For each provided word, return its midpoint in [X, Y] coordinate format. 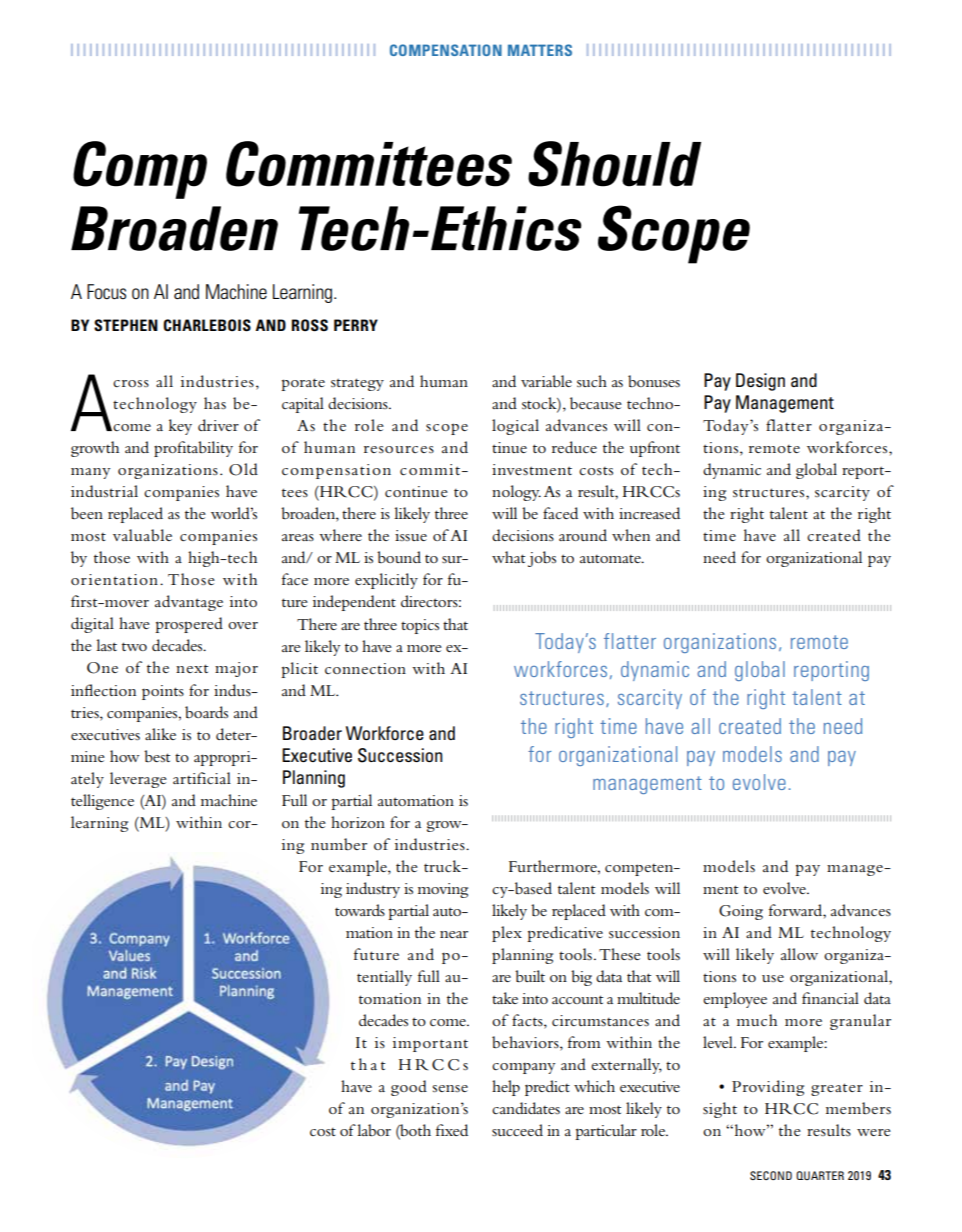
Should [614, 164]
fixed [452, 1130]
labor [374, 1130]
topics [420, 626]
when [631, 535]
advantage [189, 603]
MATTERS [540, 50]
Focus [106, 292]
